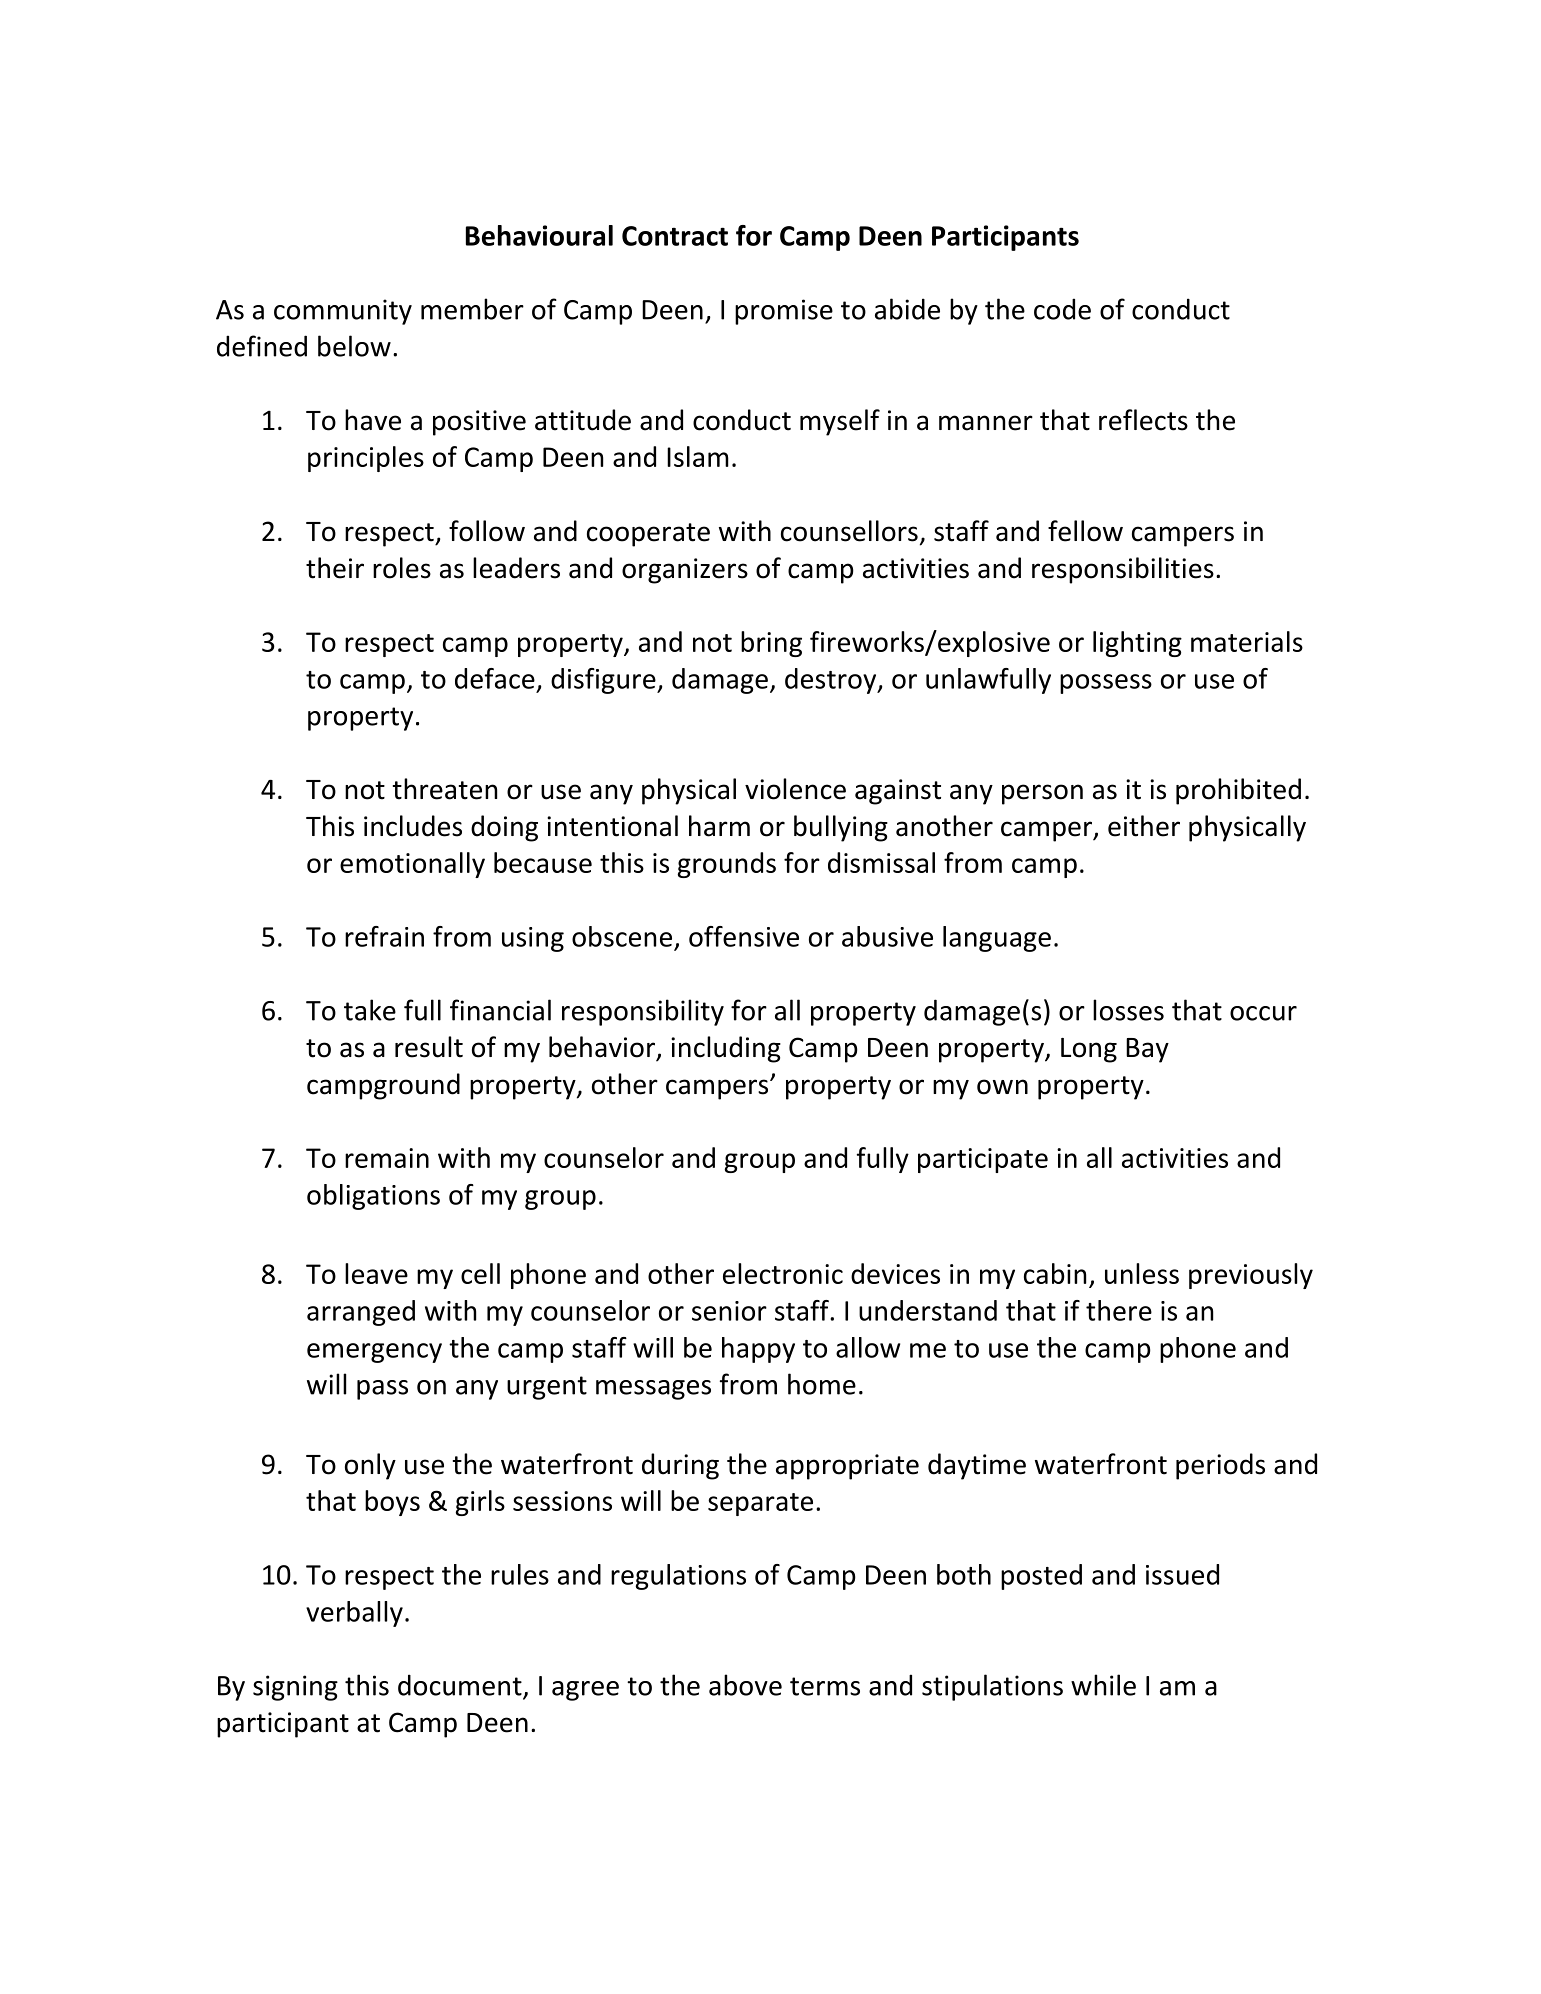 This document has height=1994, width=1541. I want to click on refrain, so click(384, 936).
